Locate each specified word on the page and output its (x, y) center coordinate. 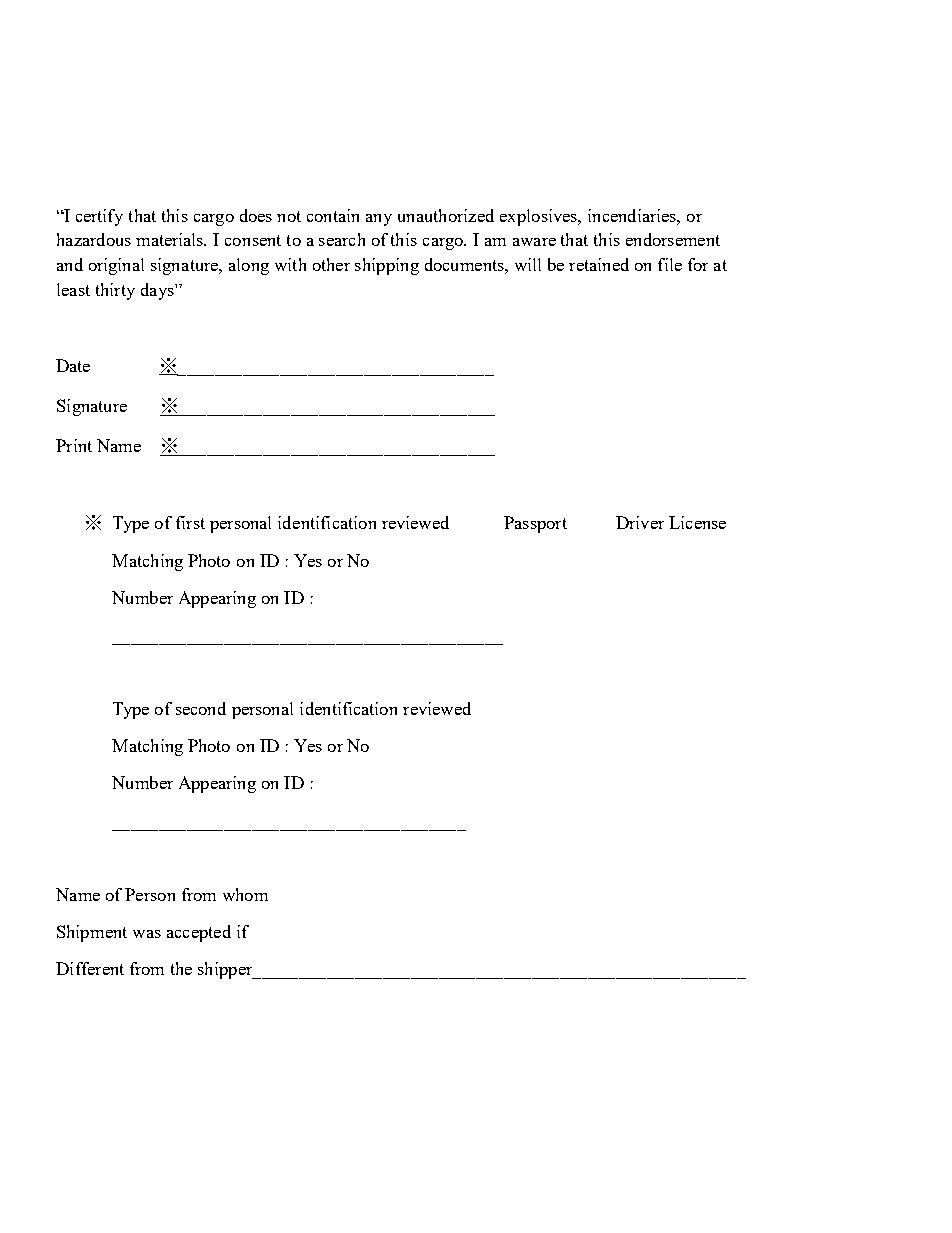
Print (74, 445)
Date (73, 365)
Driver (640, 522)
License (697, 522)
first (190, 522)
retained (599, 264)
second (201, 708)
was (147, 934)
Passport (535, 524)
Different (90, 968)
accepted (199, 933)
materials (171, 239)
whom (245, 894)
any (379, 220)
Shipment (92, 933)
